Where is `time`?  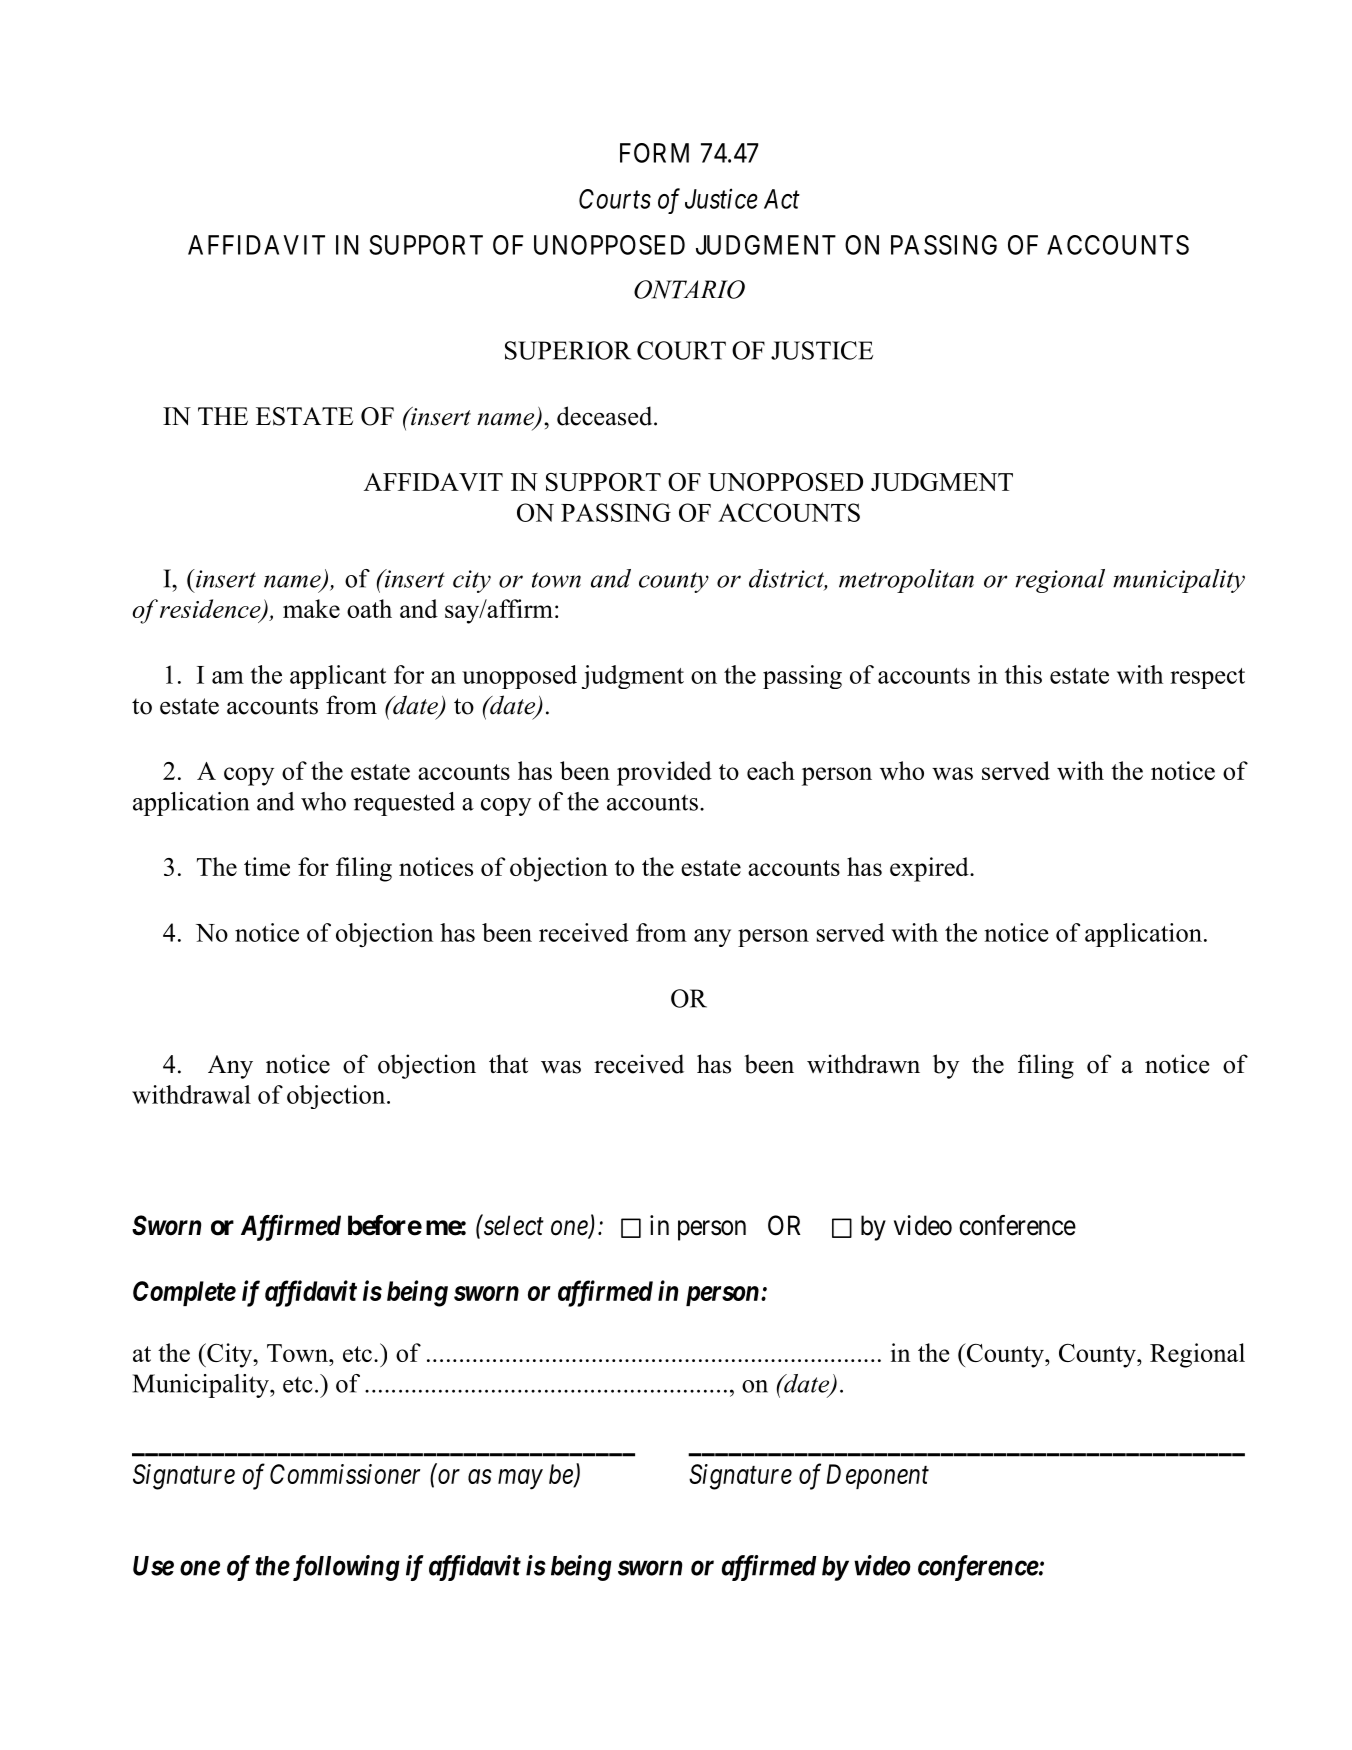
time is located at coordinates (267, 866).
